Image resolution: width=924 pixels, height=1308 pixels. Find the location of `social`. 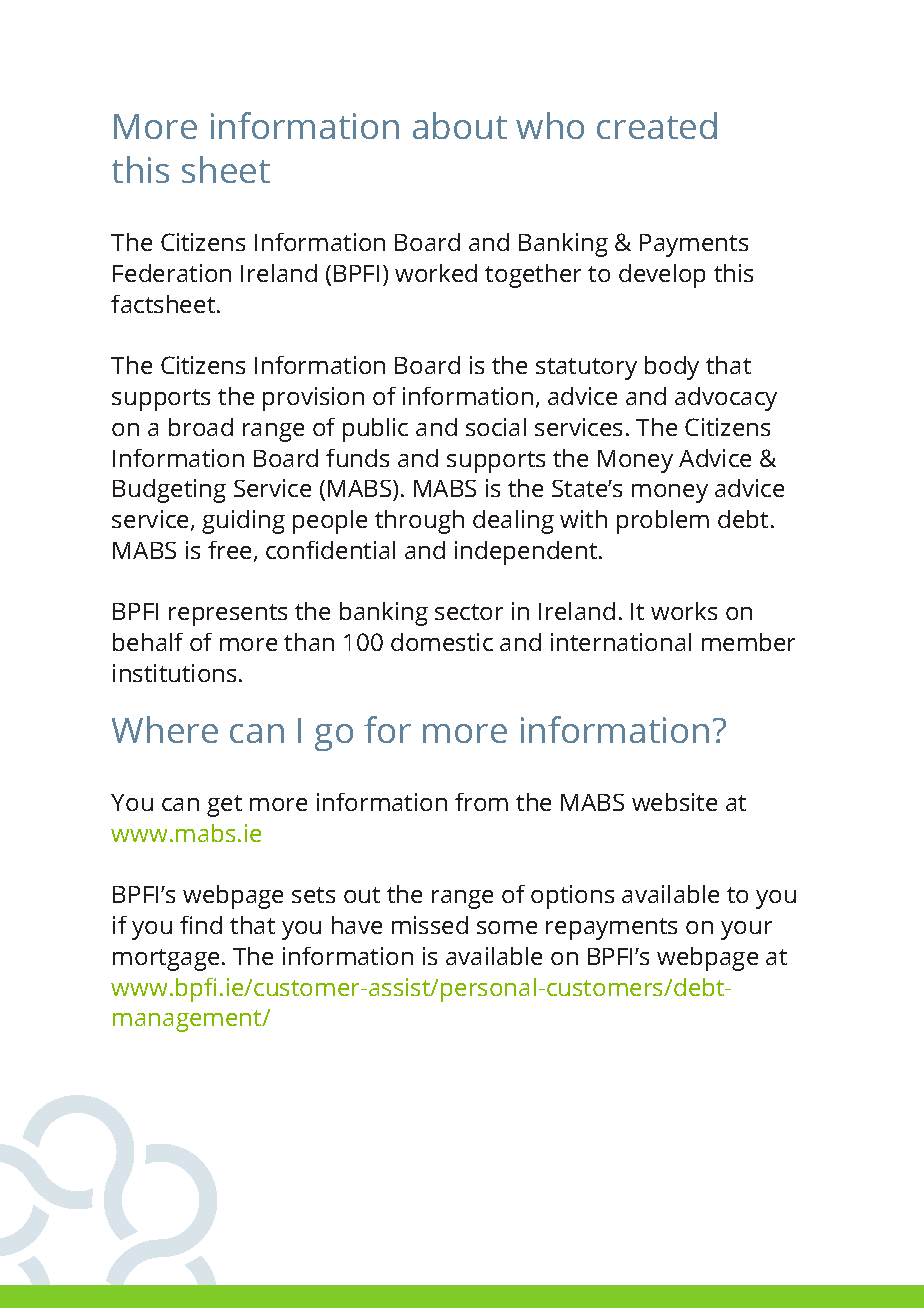

social is located at coordinates (496, 427).
